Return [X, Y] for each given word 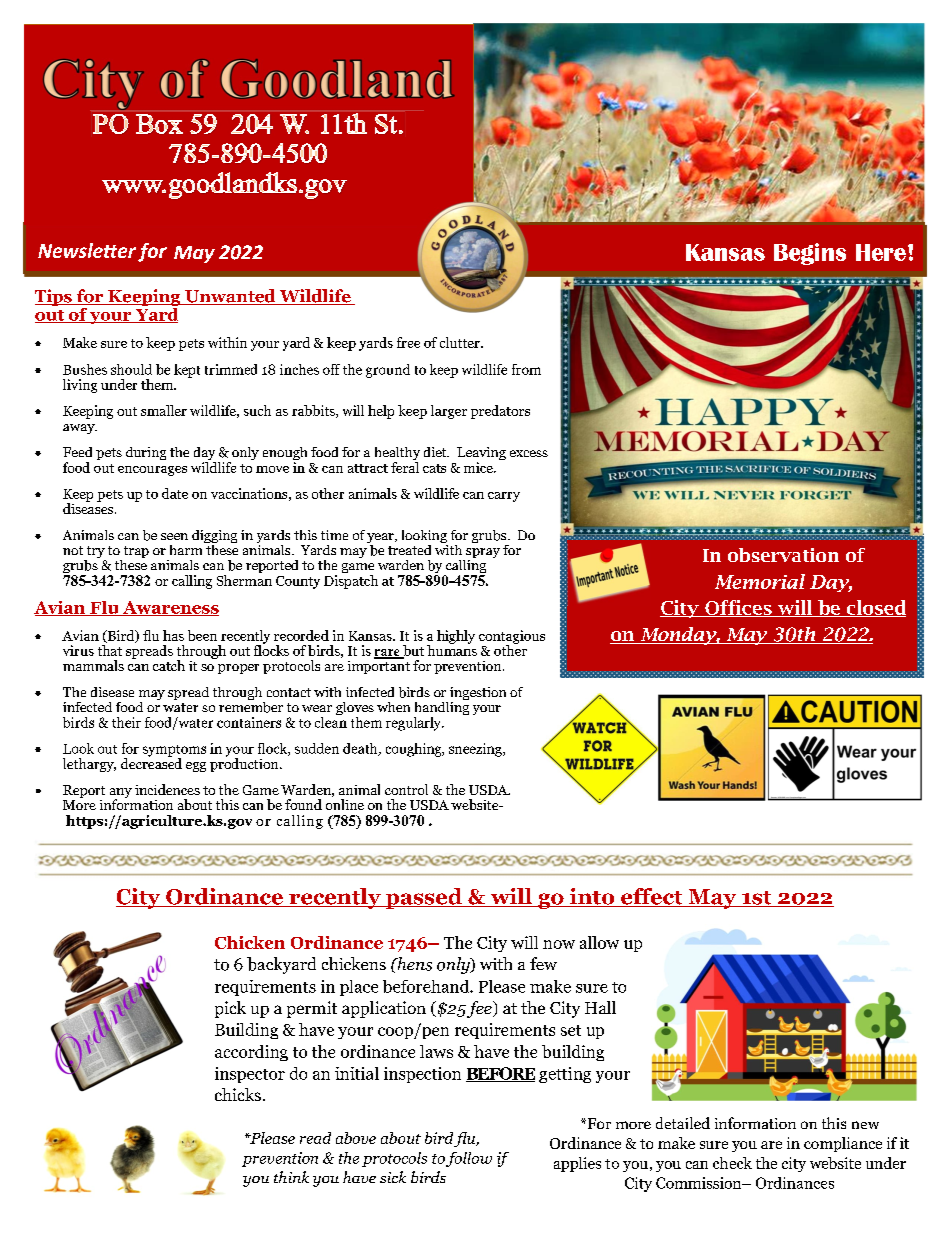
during [146, 453]
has [173, 635]
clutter [461, 342]
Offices [738, 608]
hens [413, 964]
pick [230, 1009]
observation [783, 555]
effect [652, 897]
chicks [238, 1094]
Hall [600, 1007]
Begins [810, 254]
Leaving [481, 455]
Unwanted [230, 297]
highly [456, 637]
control [406, 789]
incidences [167, 789]
